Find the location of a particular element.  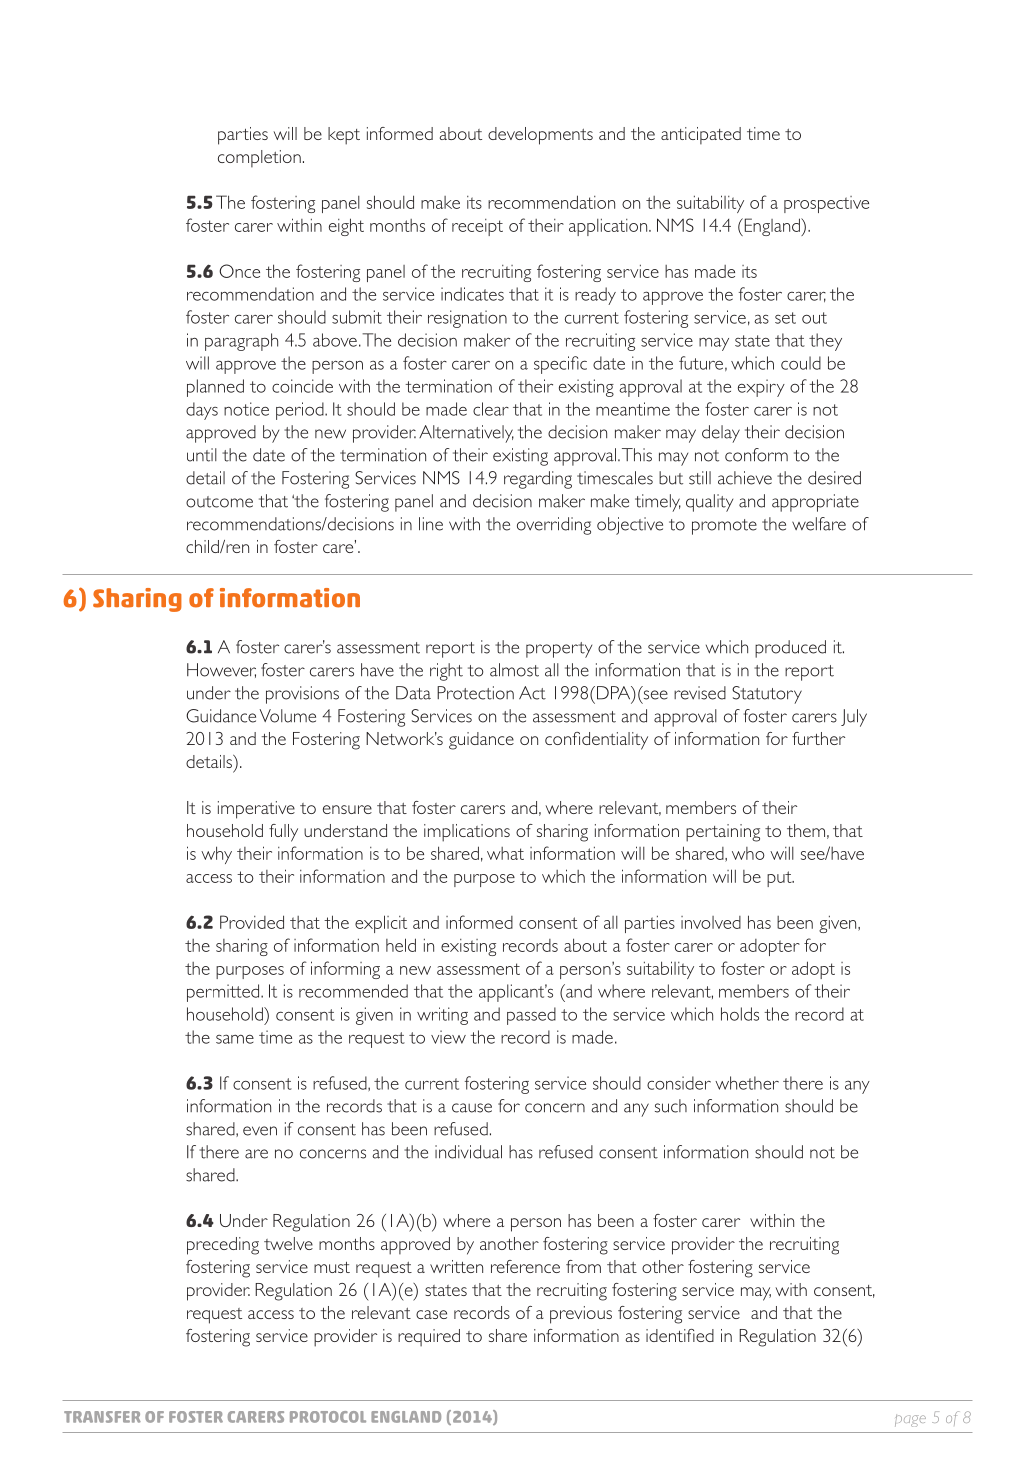

developments is located at coordinates (540, 136).
